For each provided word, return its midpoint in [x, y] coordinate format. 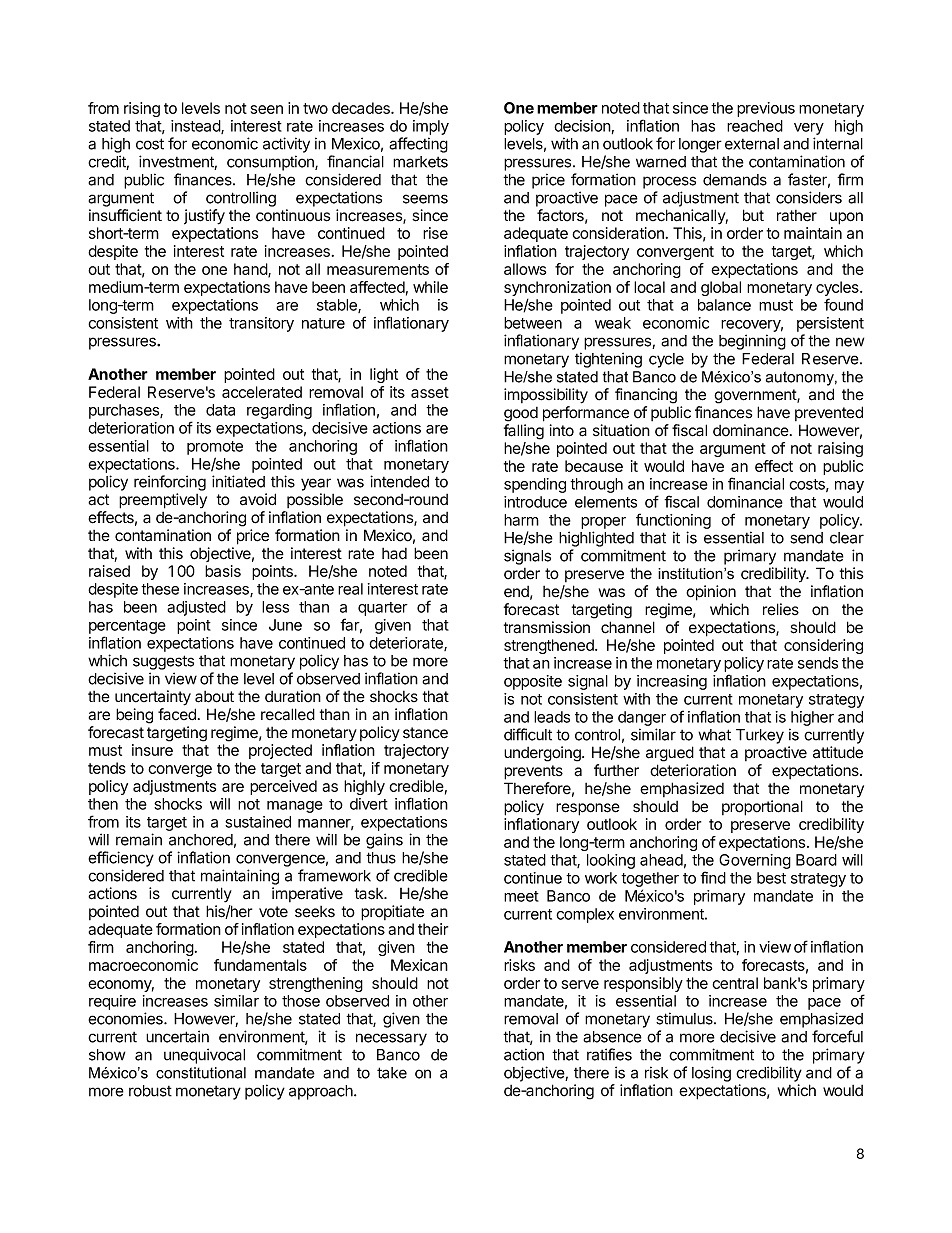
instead [196, 127]
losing [711, 1074]
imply [431, 127]
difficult [528, 734]
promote [215, 448]
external [752, 144]
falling [524, 432]
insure [152, 750]
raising [840, 449]
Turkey [760, 736]
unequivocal [204, 1056]
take [392, 1073]
